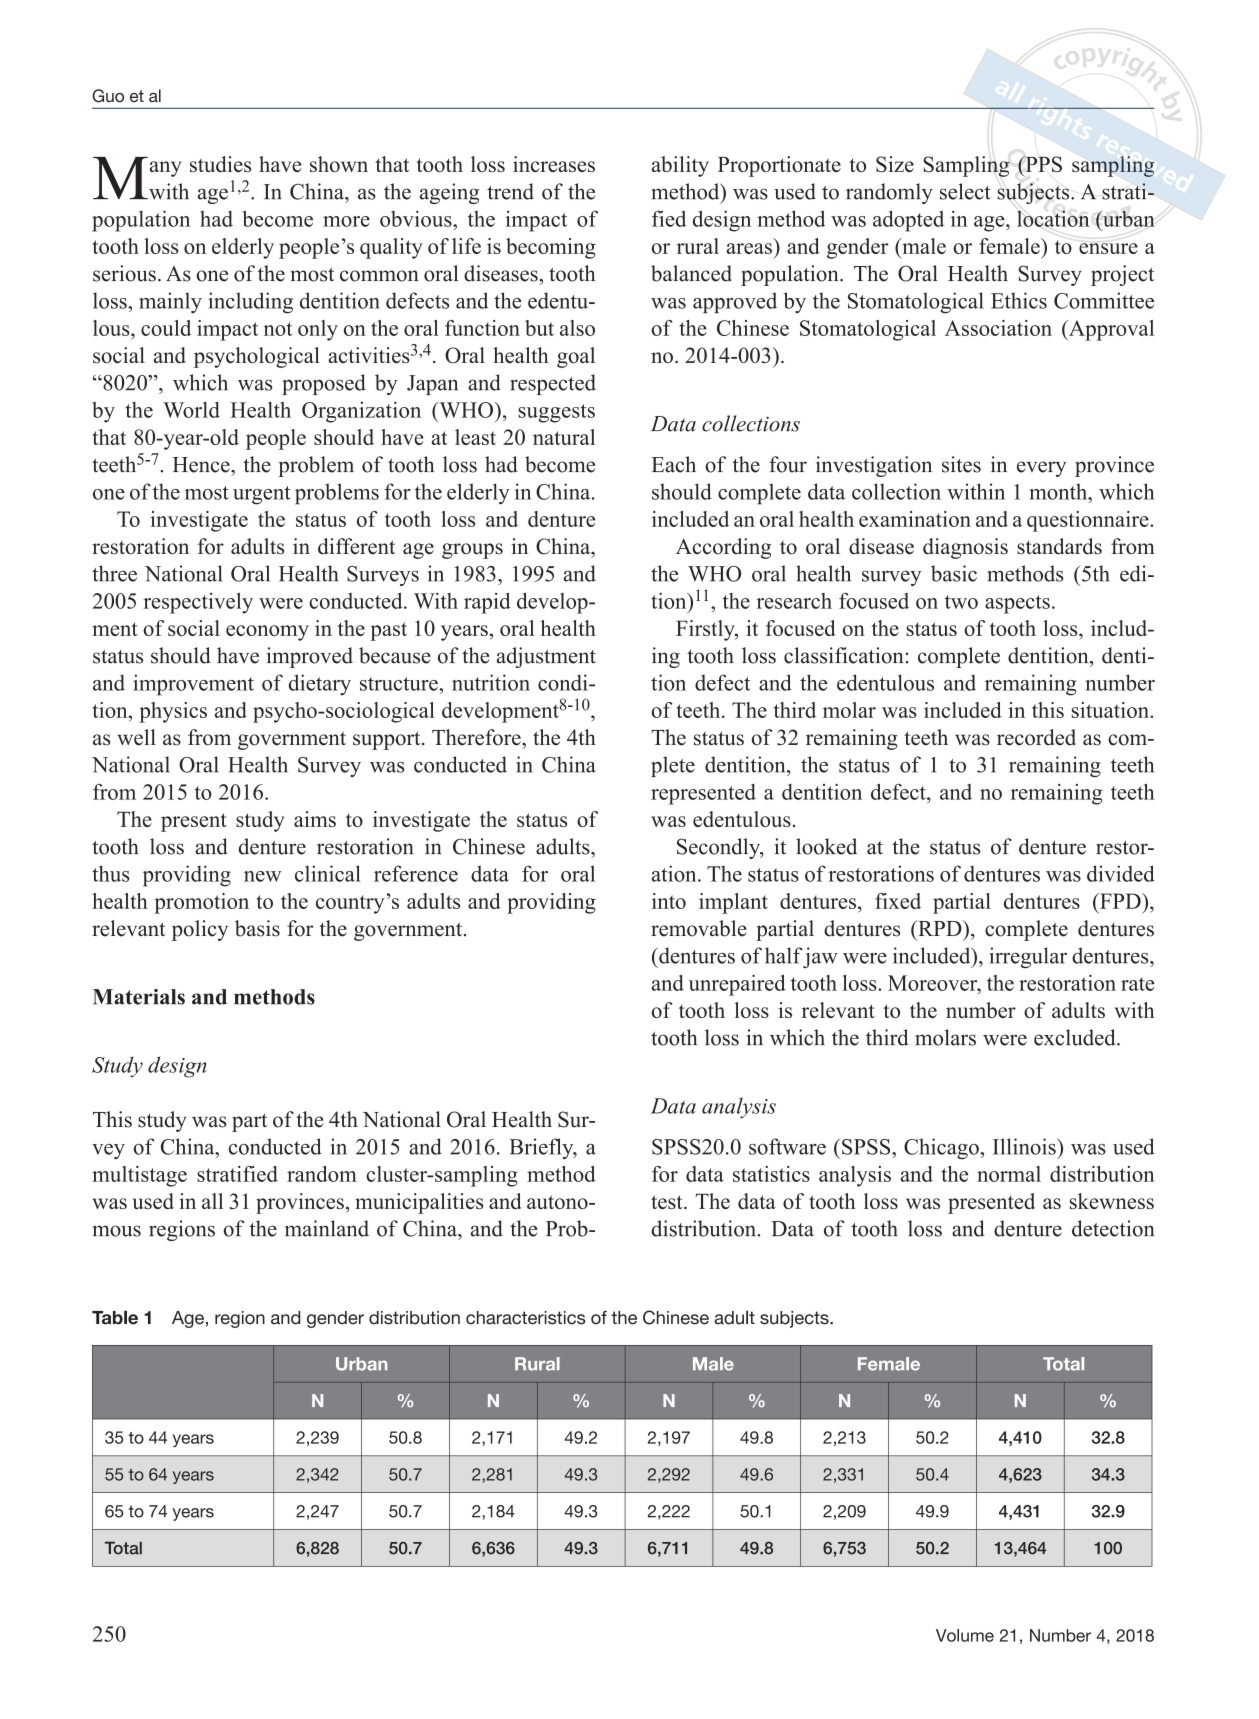 The image size is (1259, 1719). What do you see at coordinates (220, 164) in the document?
I see `studies` at bounding box center [220, 164].
